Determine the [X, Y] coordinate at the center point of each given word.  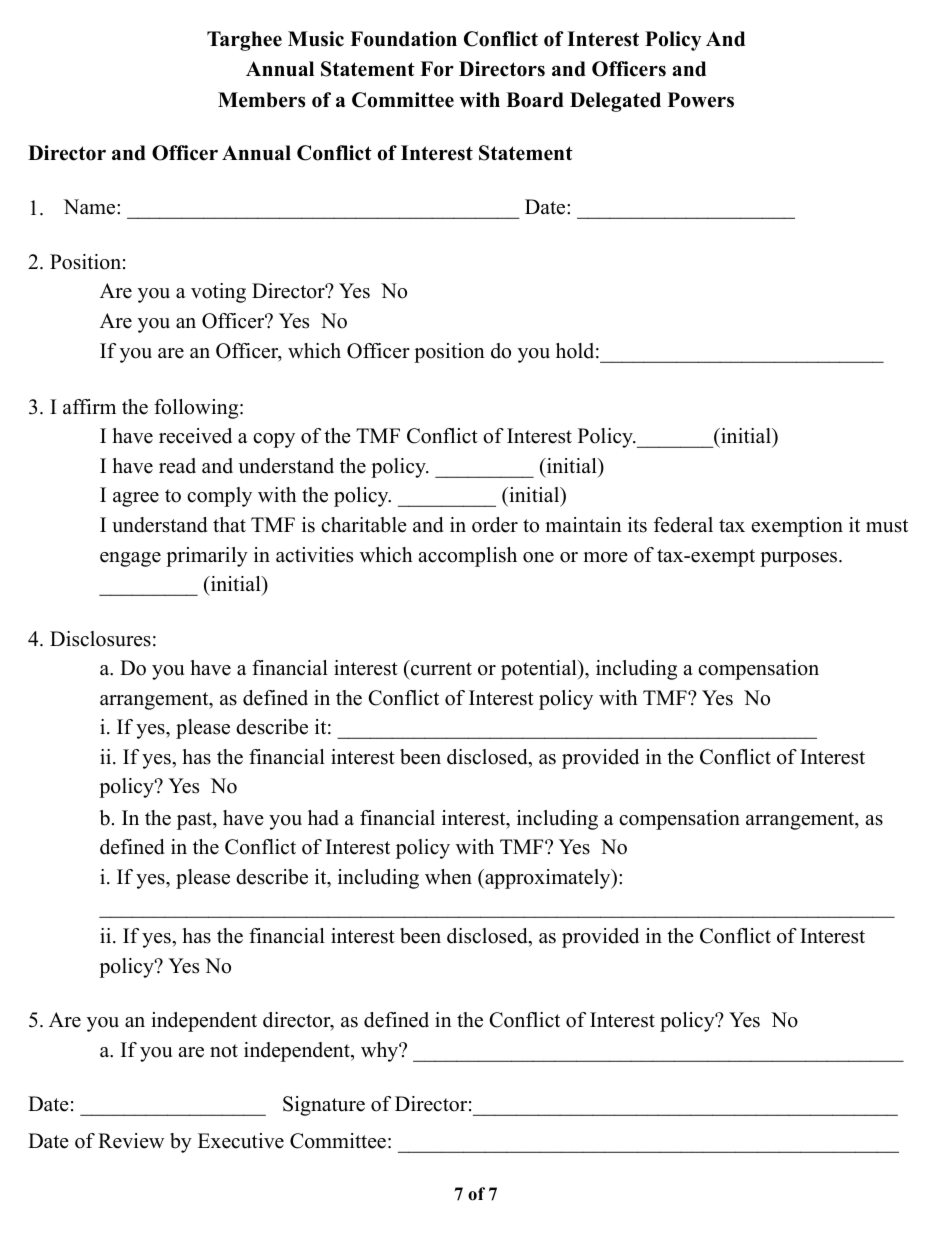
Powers [701, 100]
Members [261, 100]
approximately [548, 879]
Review [131, 1141]
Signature [324, 1106]
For [437, 69]
